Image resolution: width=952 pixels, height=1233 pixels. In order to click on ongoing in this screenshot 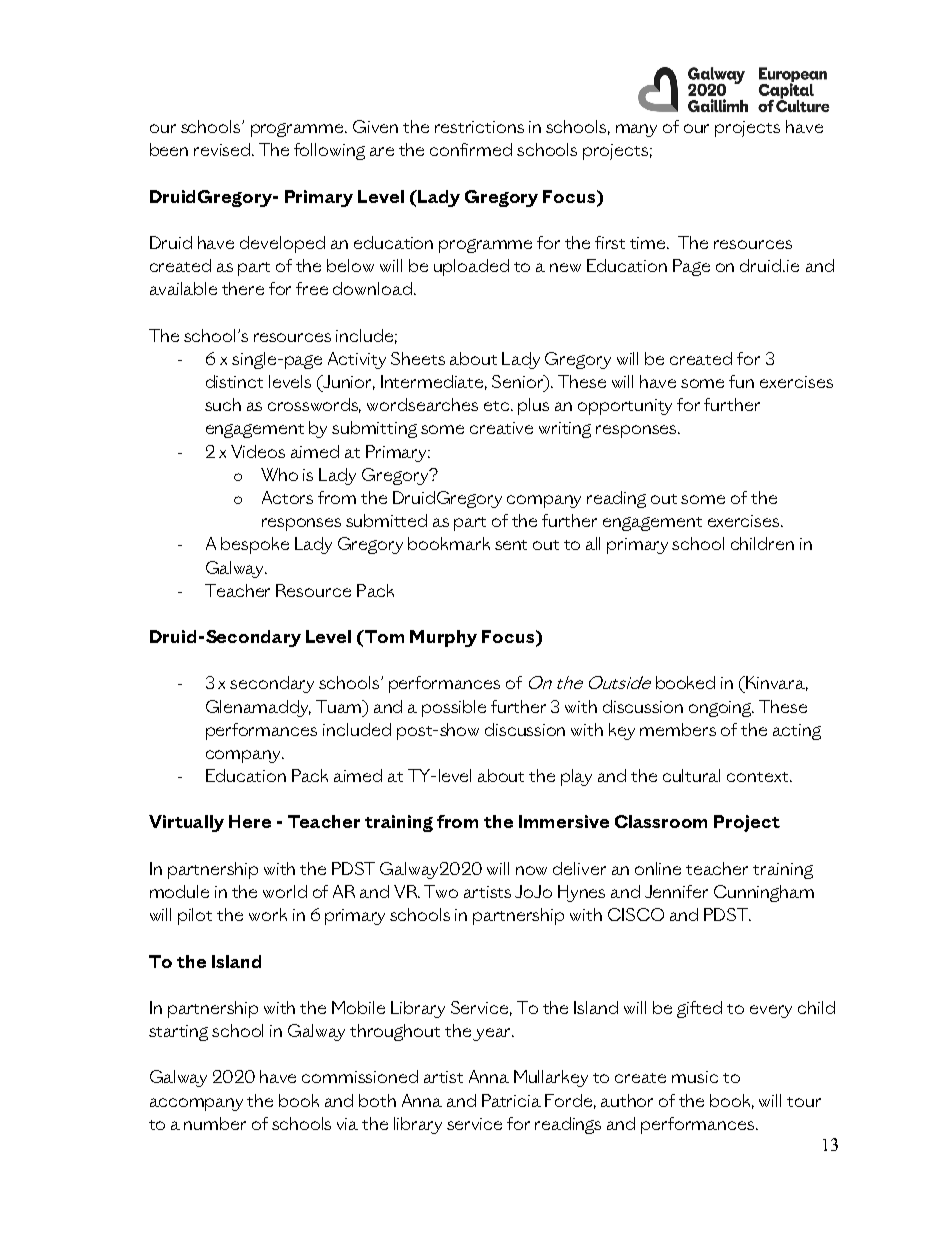, I will do `click(721, 709)`.
